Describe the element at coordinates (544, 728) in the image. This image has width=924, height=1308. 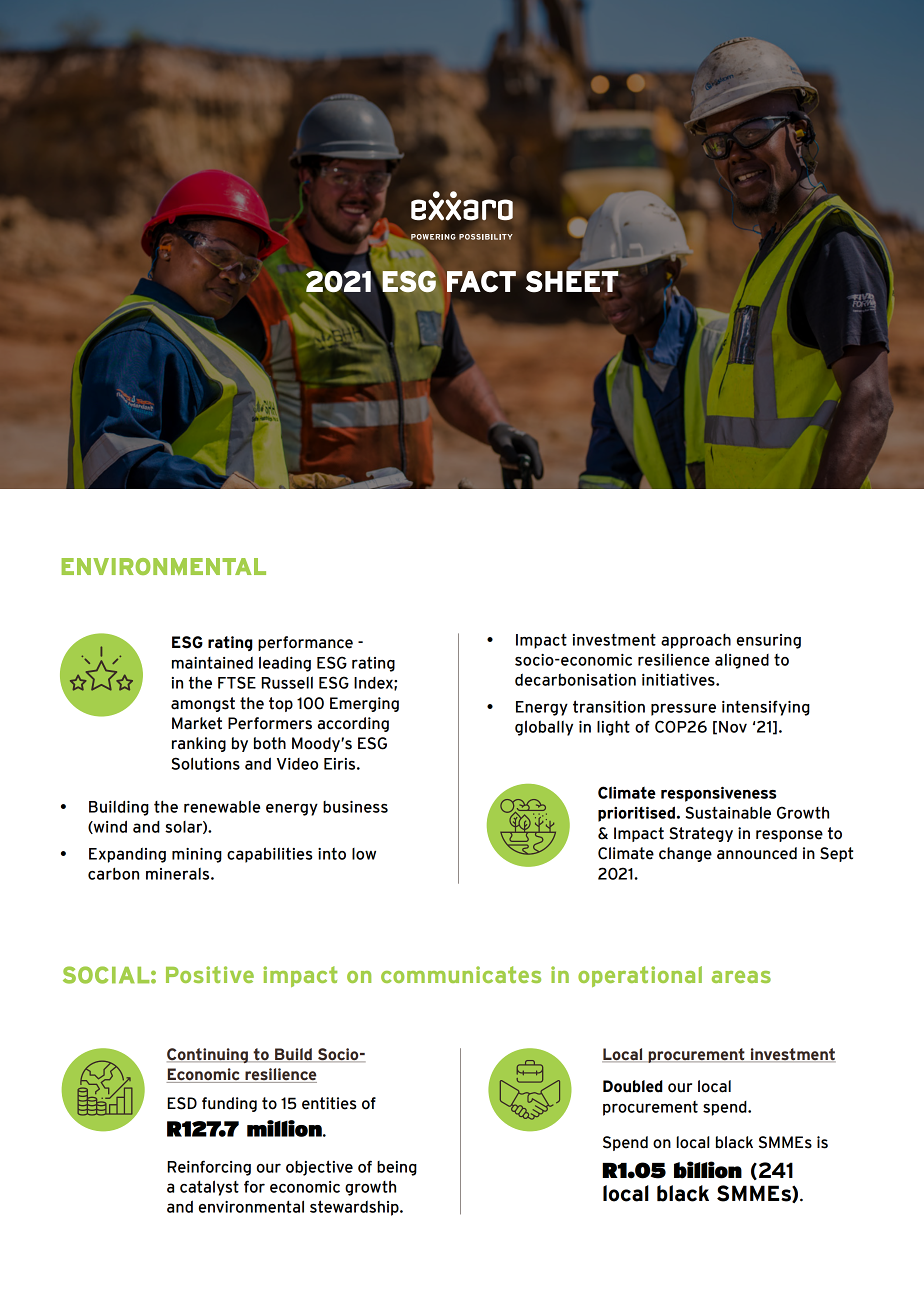
I see `globally` at that location.
